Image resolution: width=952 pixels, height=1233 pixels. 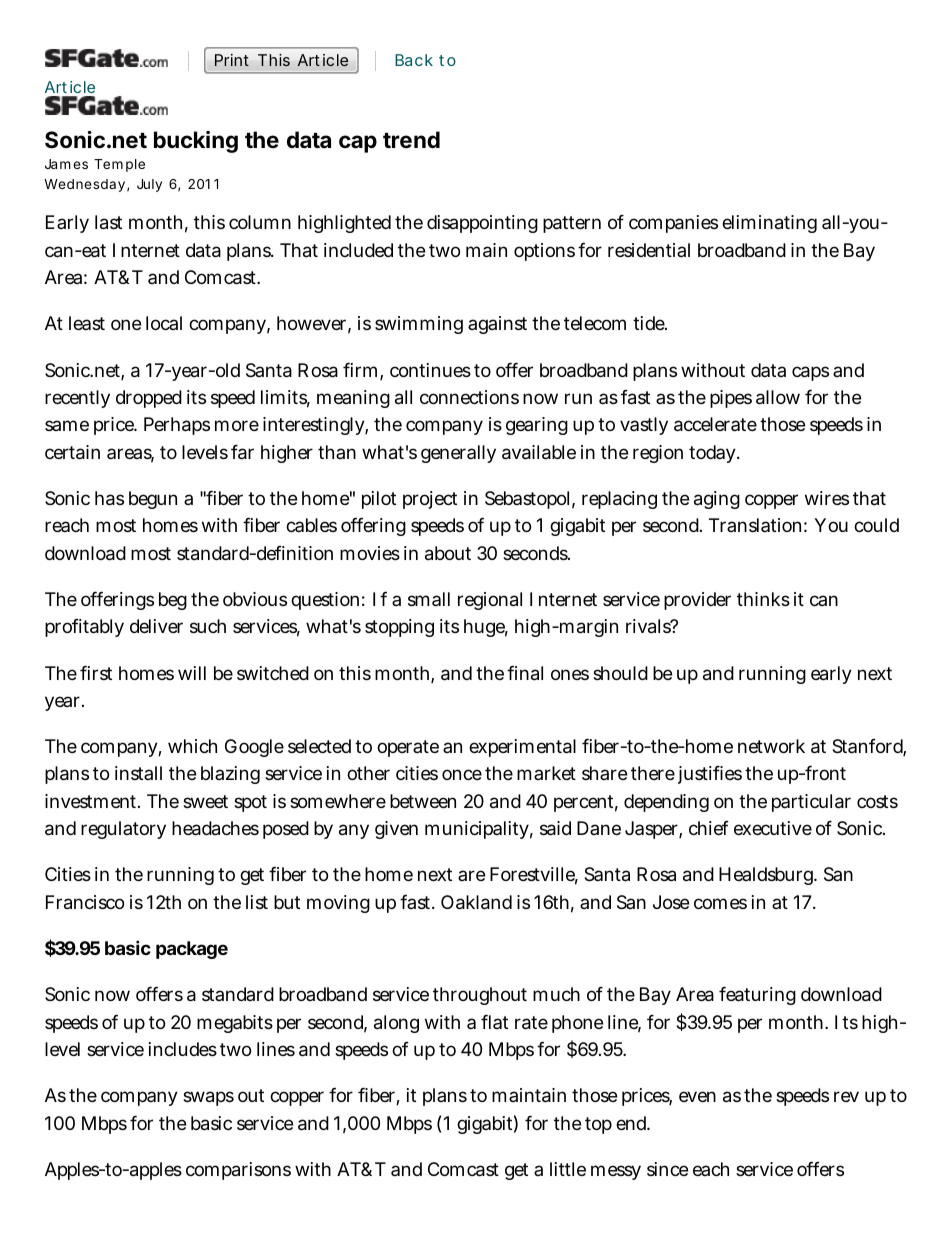 What do you see at coordinates (414, 60) in the screenshot?
I see `Back` at bounding box center [414, 60].
